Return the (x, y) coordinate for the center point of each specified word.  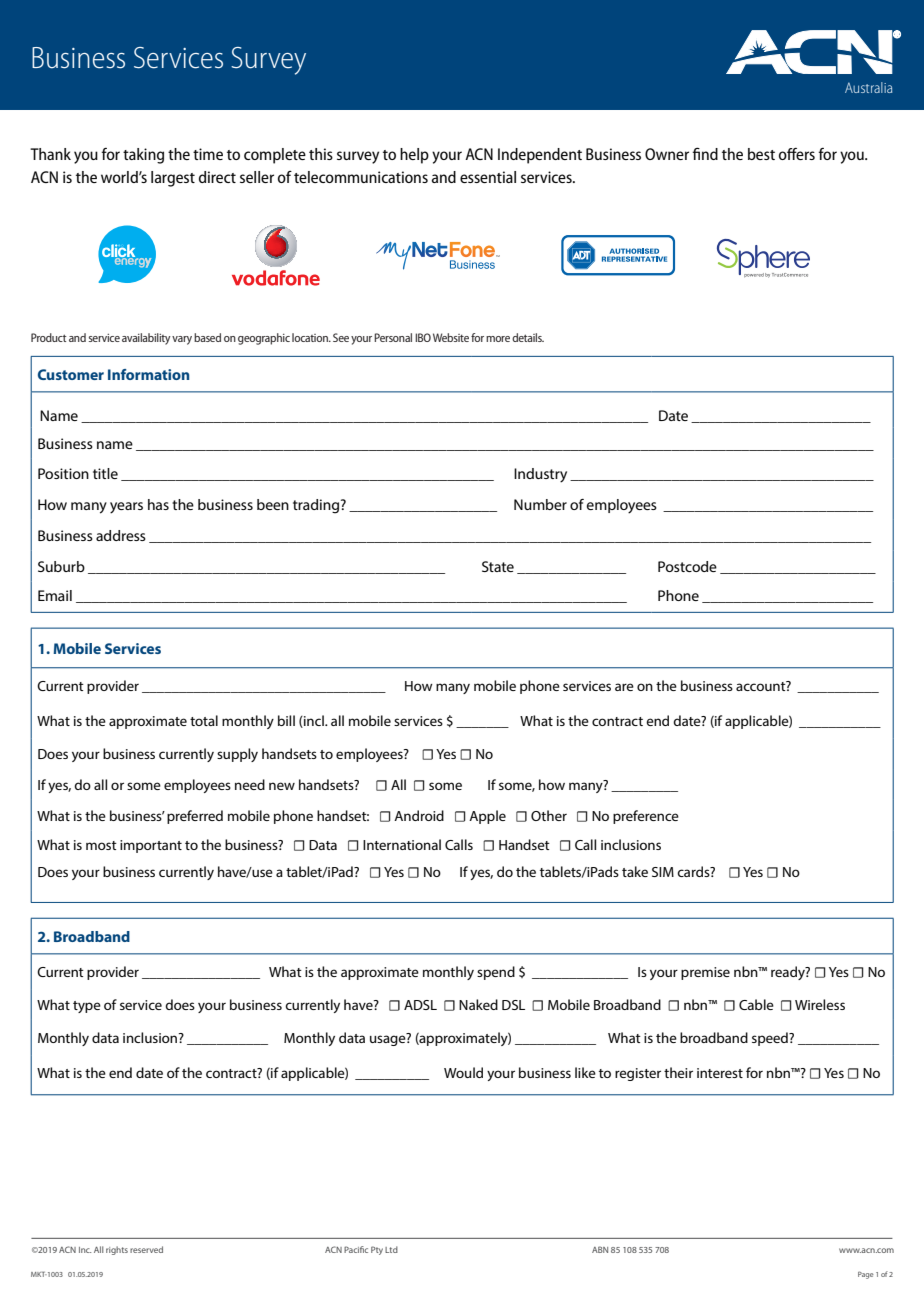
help (414, 156)
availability (146, 339)
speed (771, 1039)
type (87, 1007)
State (498, 566)
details (528, 337)
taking (143, 156)
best (761, 154)
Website (451, 337)
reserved (146, 1249)
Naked (478, 1004)
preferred (195, 817)
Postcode (687, 566)
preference (646, 817)
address (121, 535)
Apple (487, 817)
